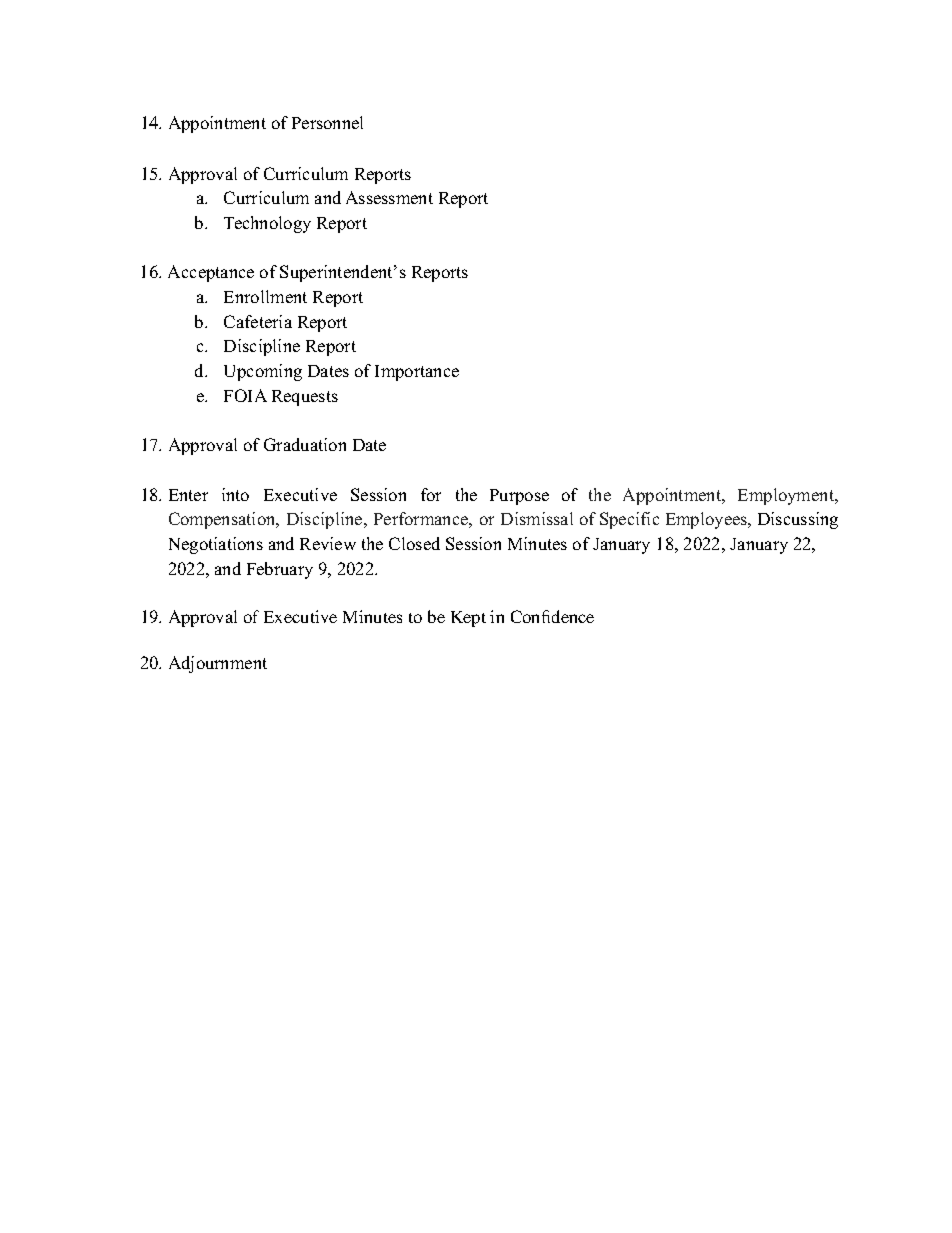 The height and width of the screenshot is (1233, 952). What do you see at coordinates (327, 122) in the screenshot?
I see `Personnel` at bounding box center [327, 122].
